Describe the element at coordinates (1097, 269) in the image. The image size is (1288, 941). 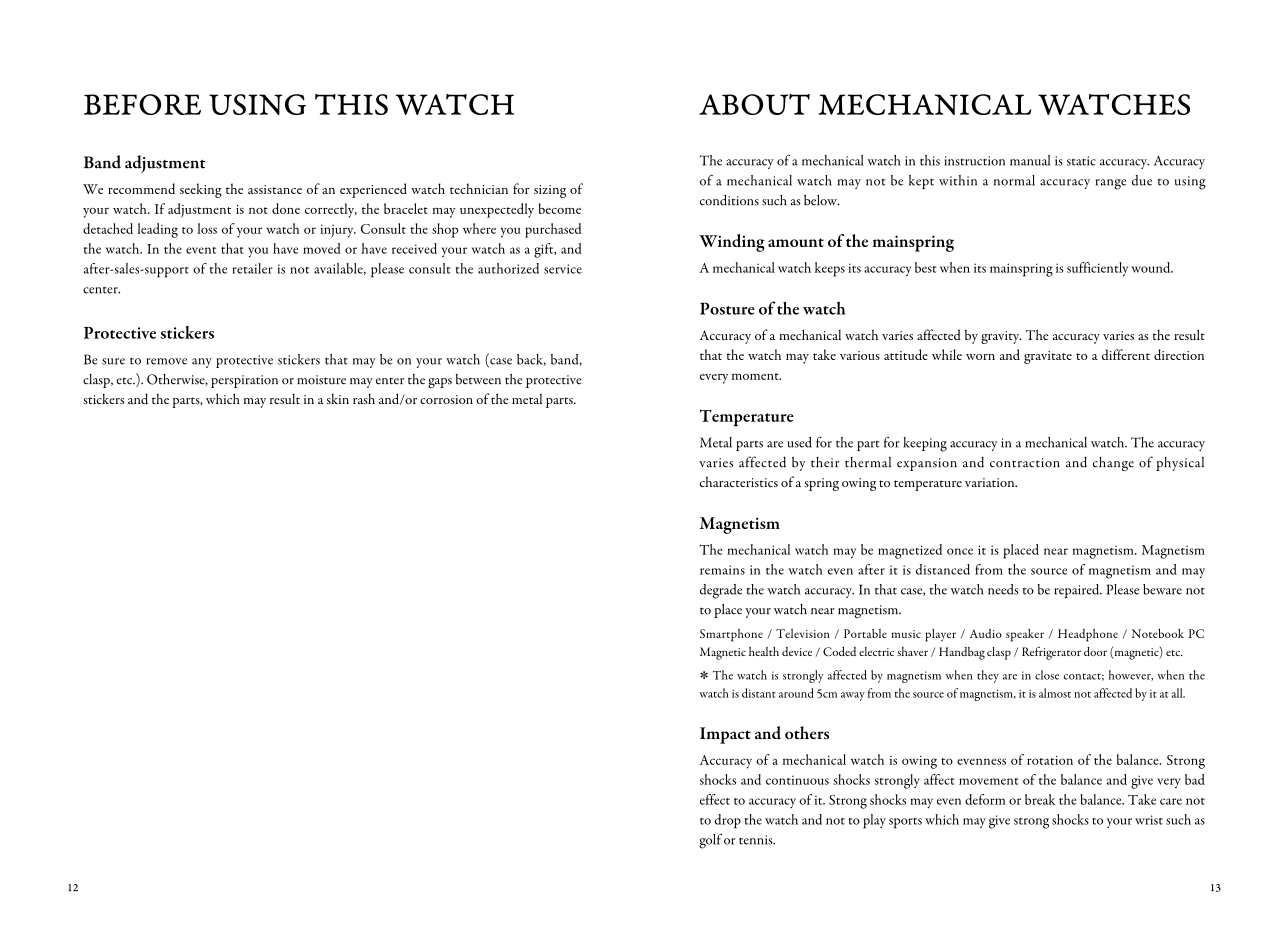
I see `sufficiently` at that location.
